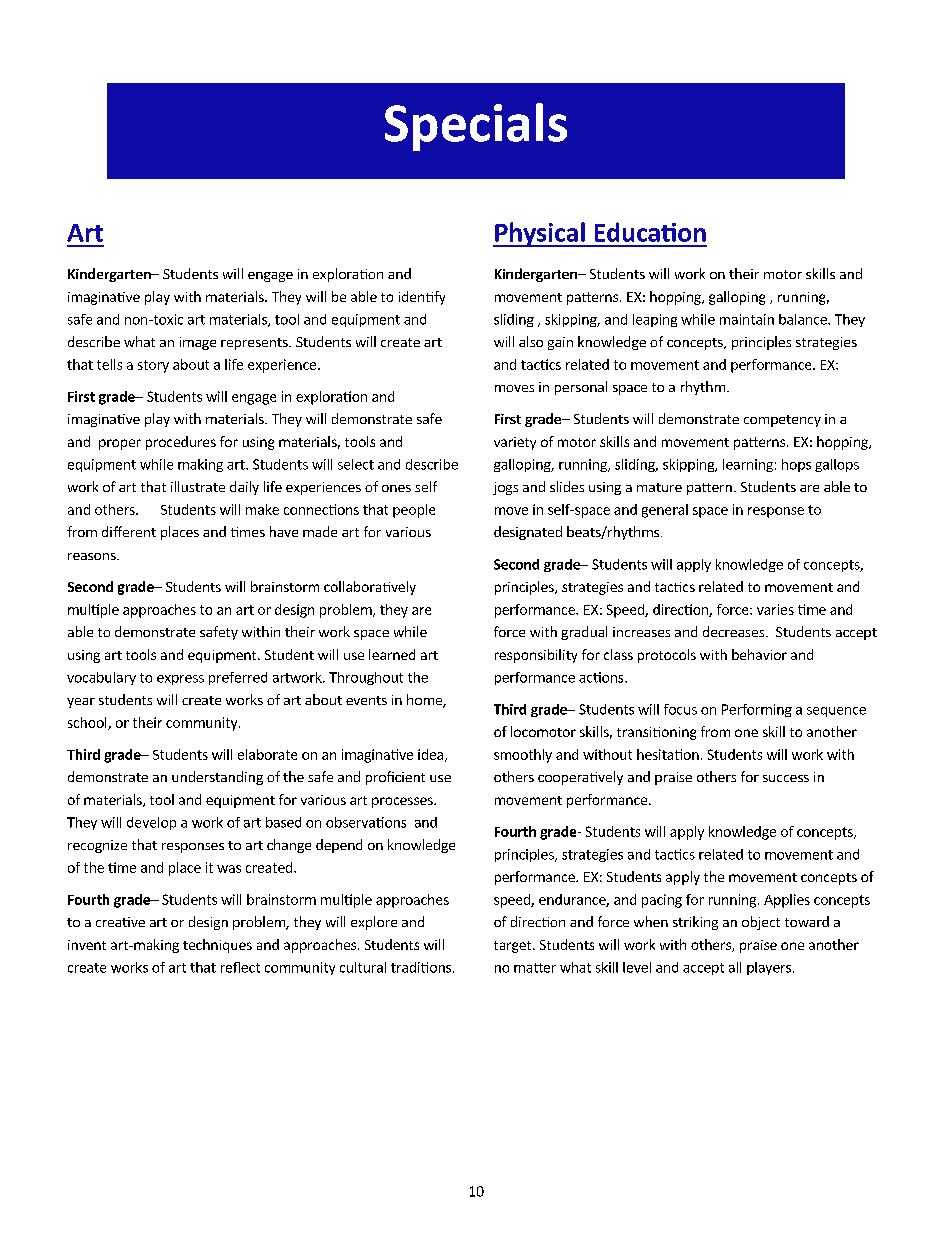 The width and height of the screenshot is (952, 1233). I want to click on general, so click(665, 511).
